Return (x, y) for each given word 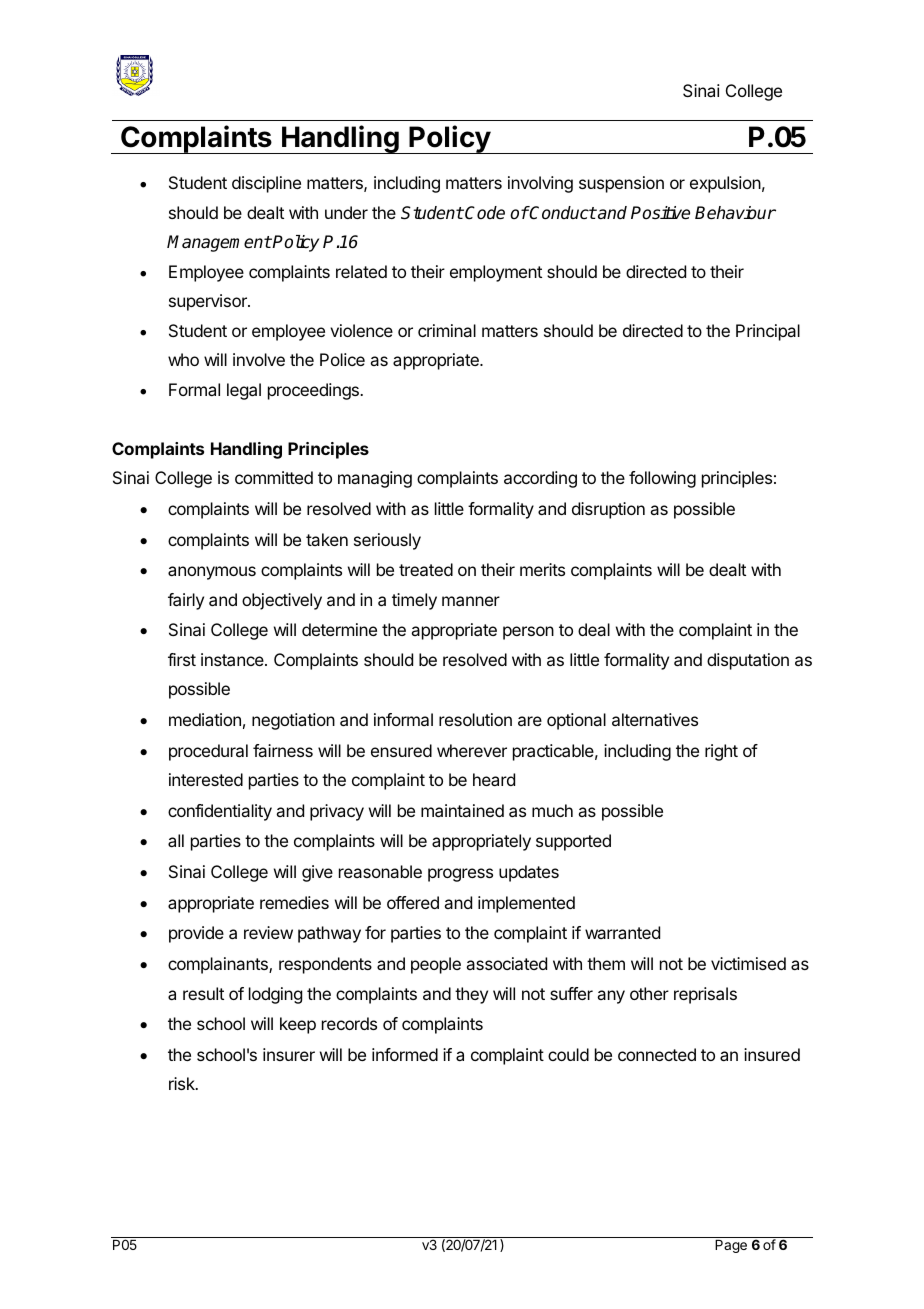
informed (405, 1054)
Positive (660, 213)
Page (731, 1246)
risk (183, 1083)
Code (485, 213)
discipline (266, 184)
